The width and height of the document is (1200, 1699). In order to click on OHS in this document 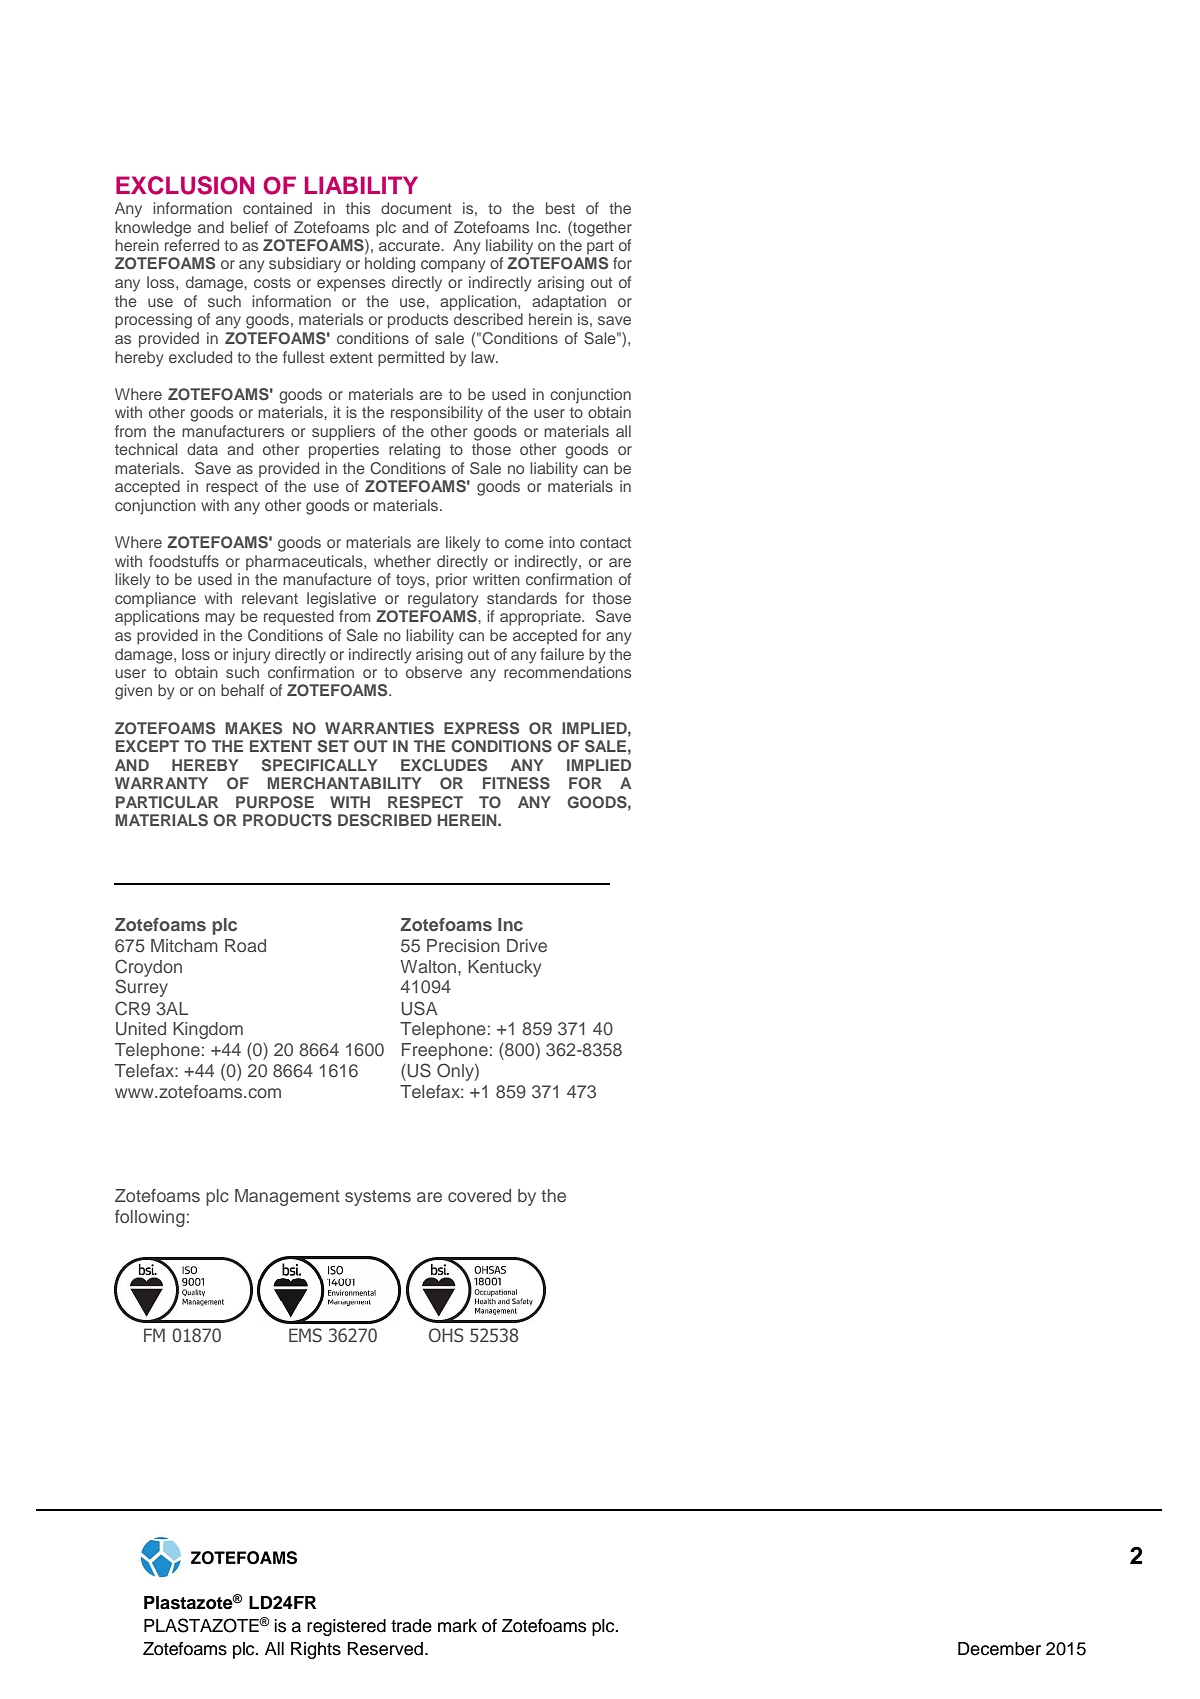, I will do `click(446, 1335)`.
